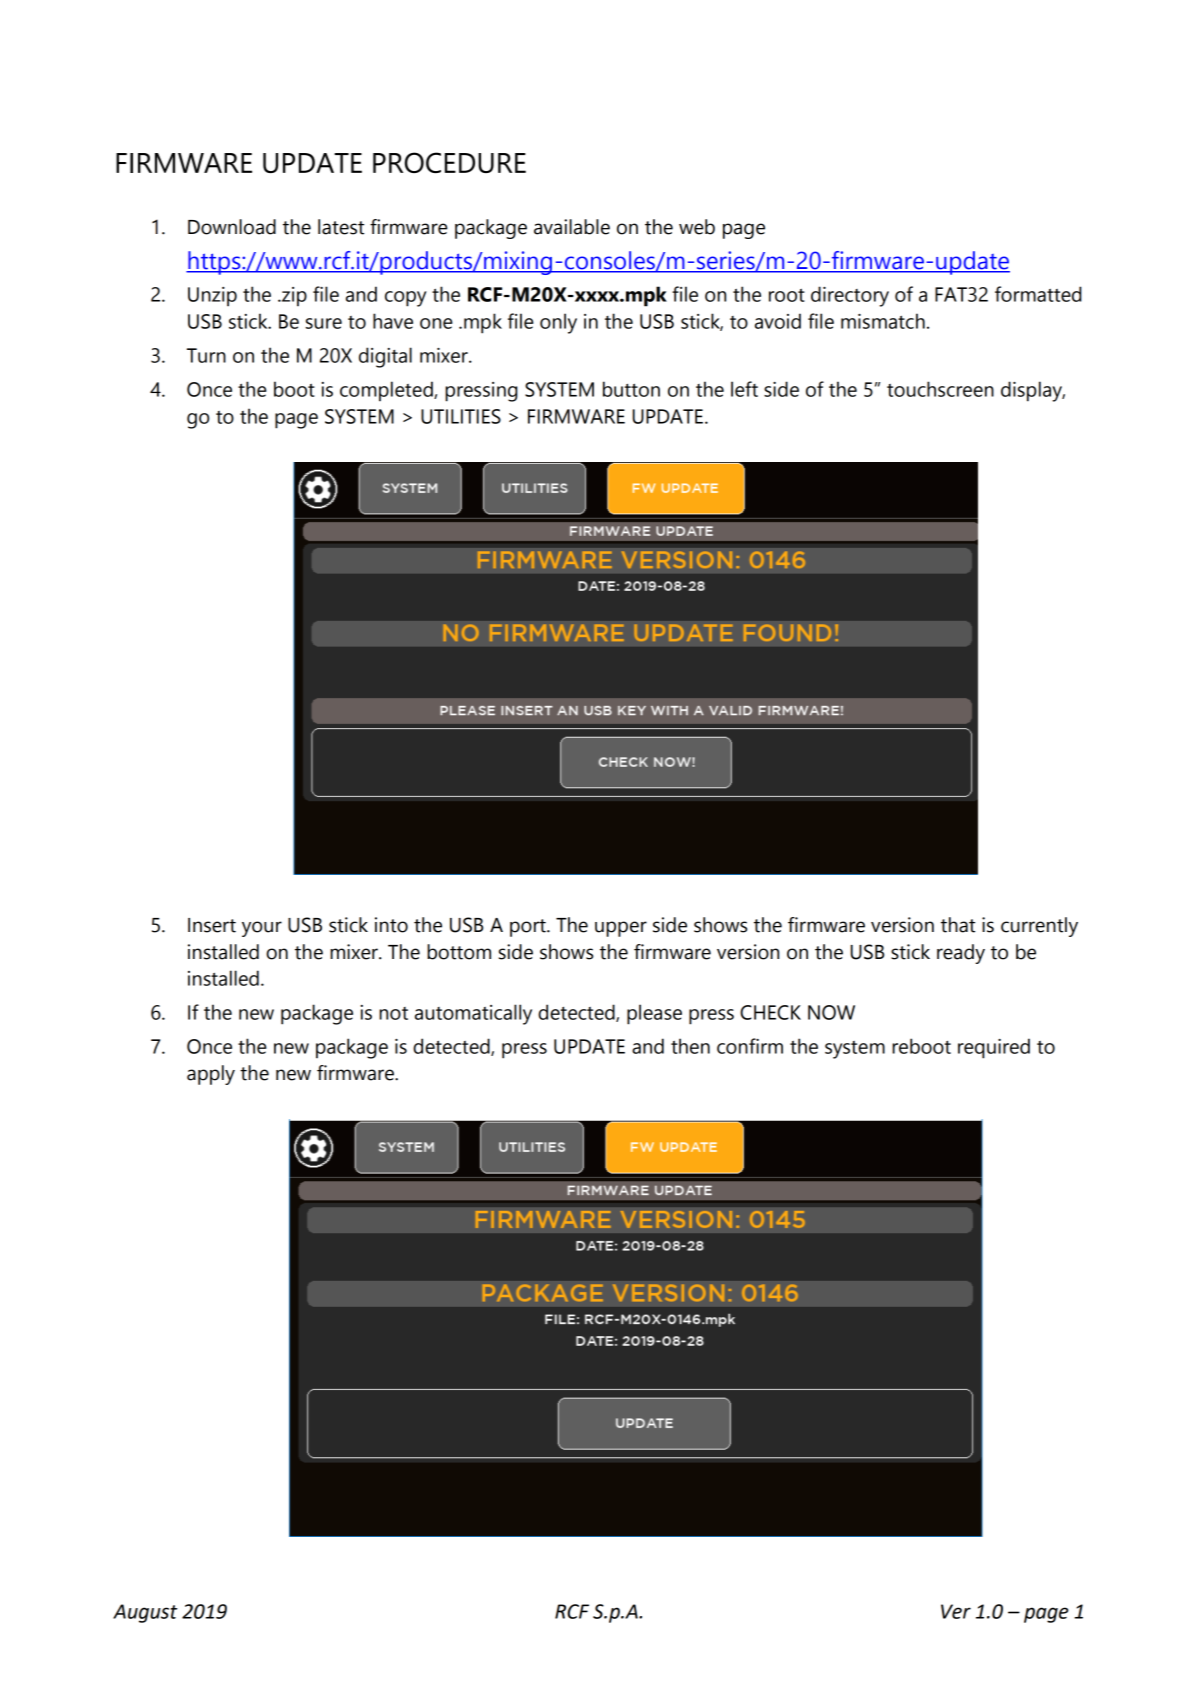 The width and height of the screenshot is (1199, 1696). What do you see at coordinates (994, 1048) in the screenshot?
I see `required` at bounding box center [994, 1048].
